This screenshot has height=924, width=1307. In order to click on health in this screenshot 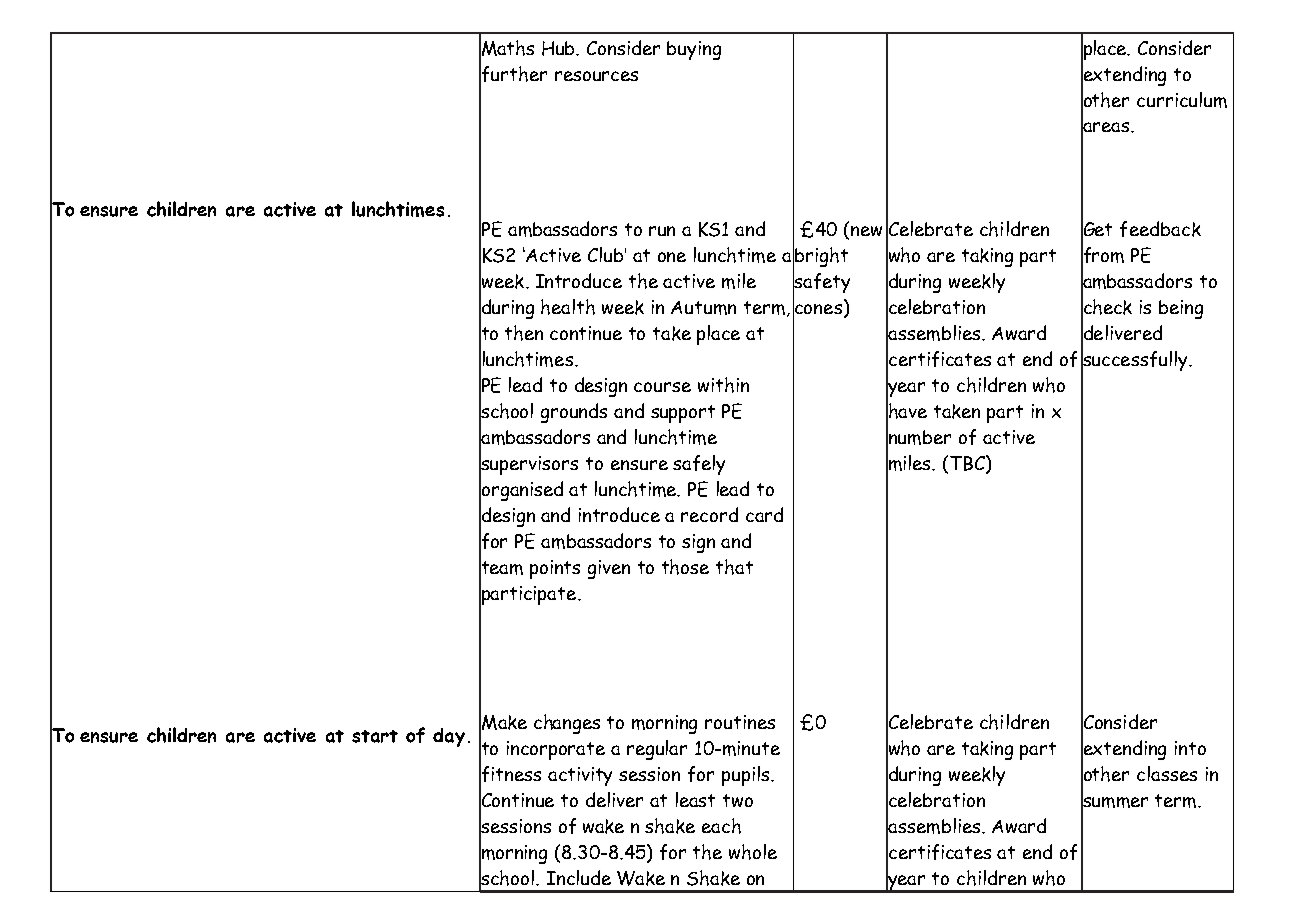, I will do `click(568, 307)`.
